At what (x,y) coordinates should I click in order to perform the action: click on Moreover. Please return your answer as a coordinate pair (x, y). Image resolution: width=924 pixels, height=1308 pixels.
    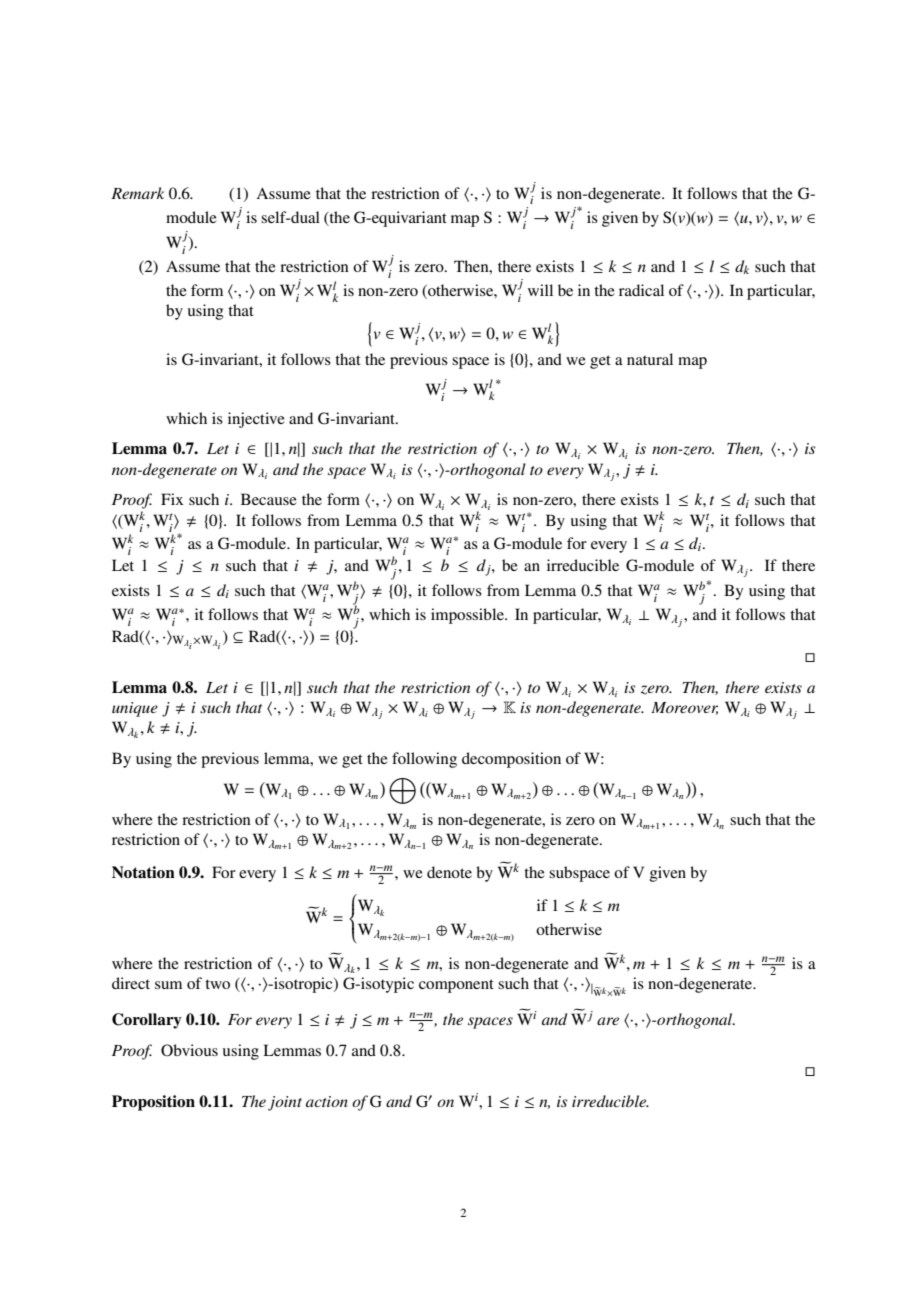
    Looking at the image, I should click on (684, 708).
